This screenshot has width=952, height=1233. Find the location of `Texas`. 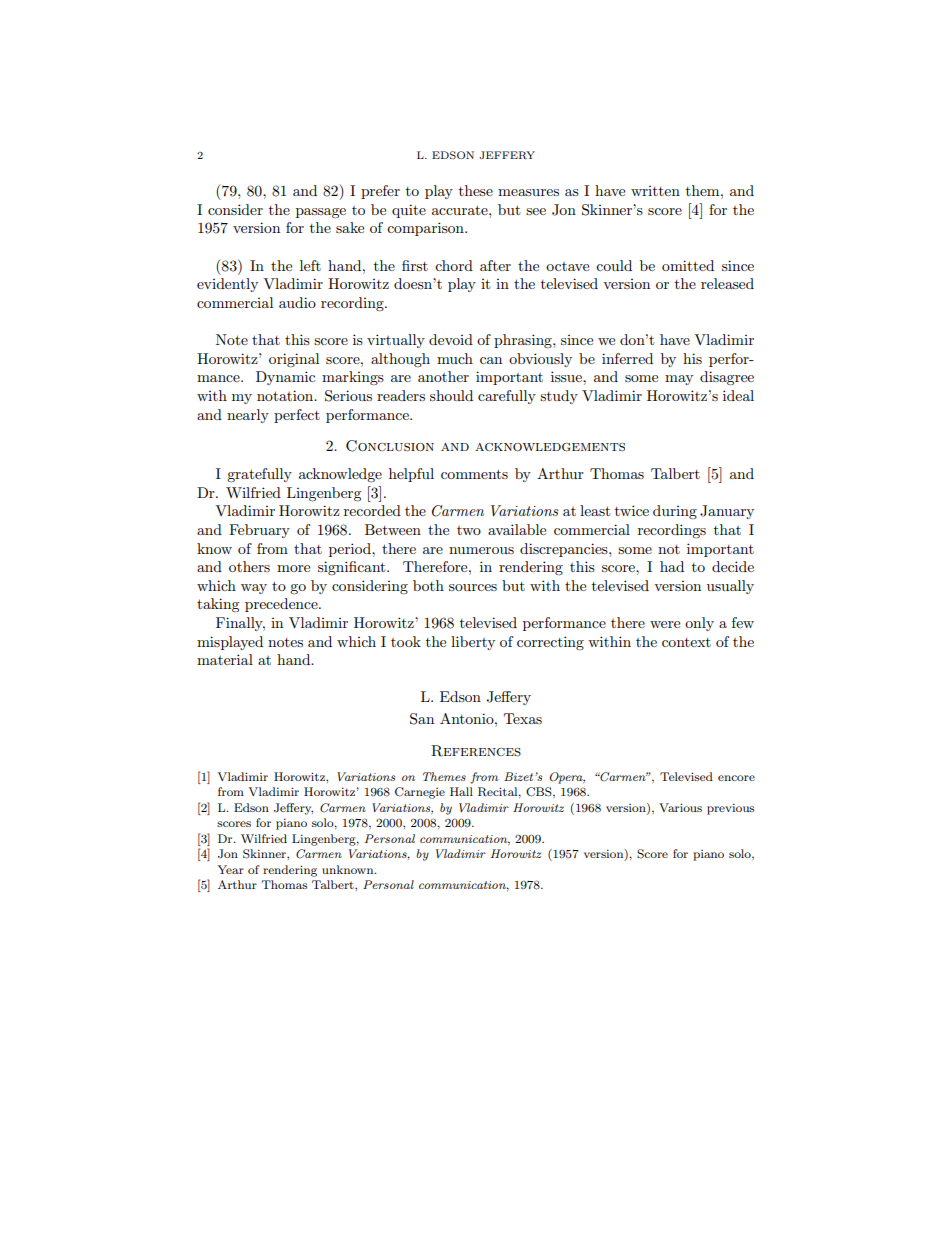

Texas is located at coordinates (523, 718).
